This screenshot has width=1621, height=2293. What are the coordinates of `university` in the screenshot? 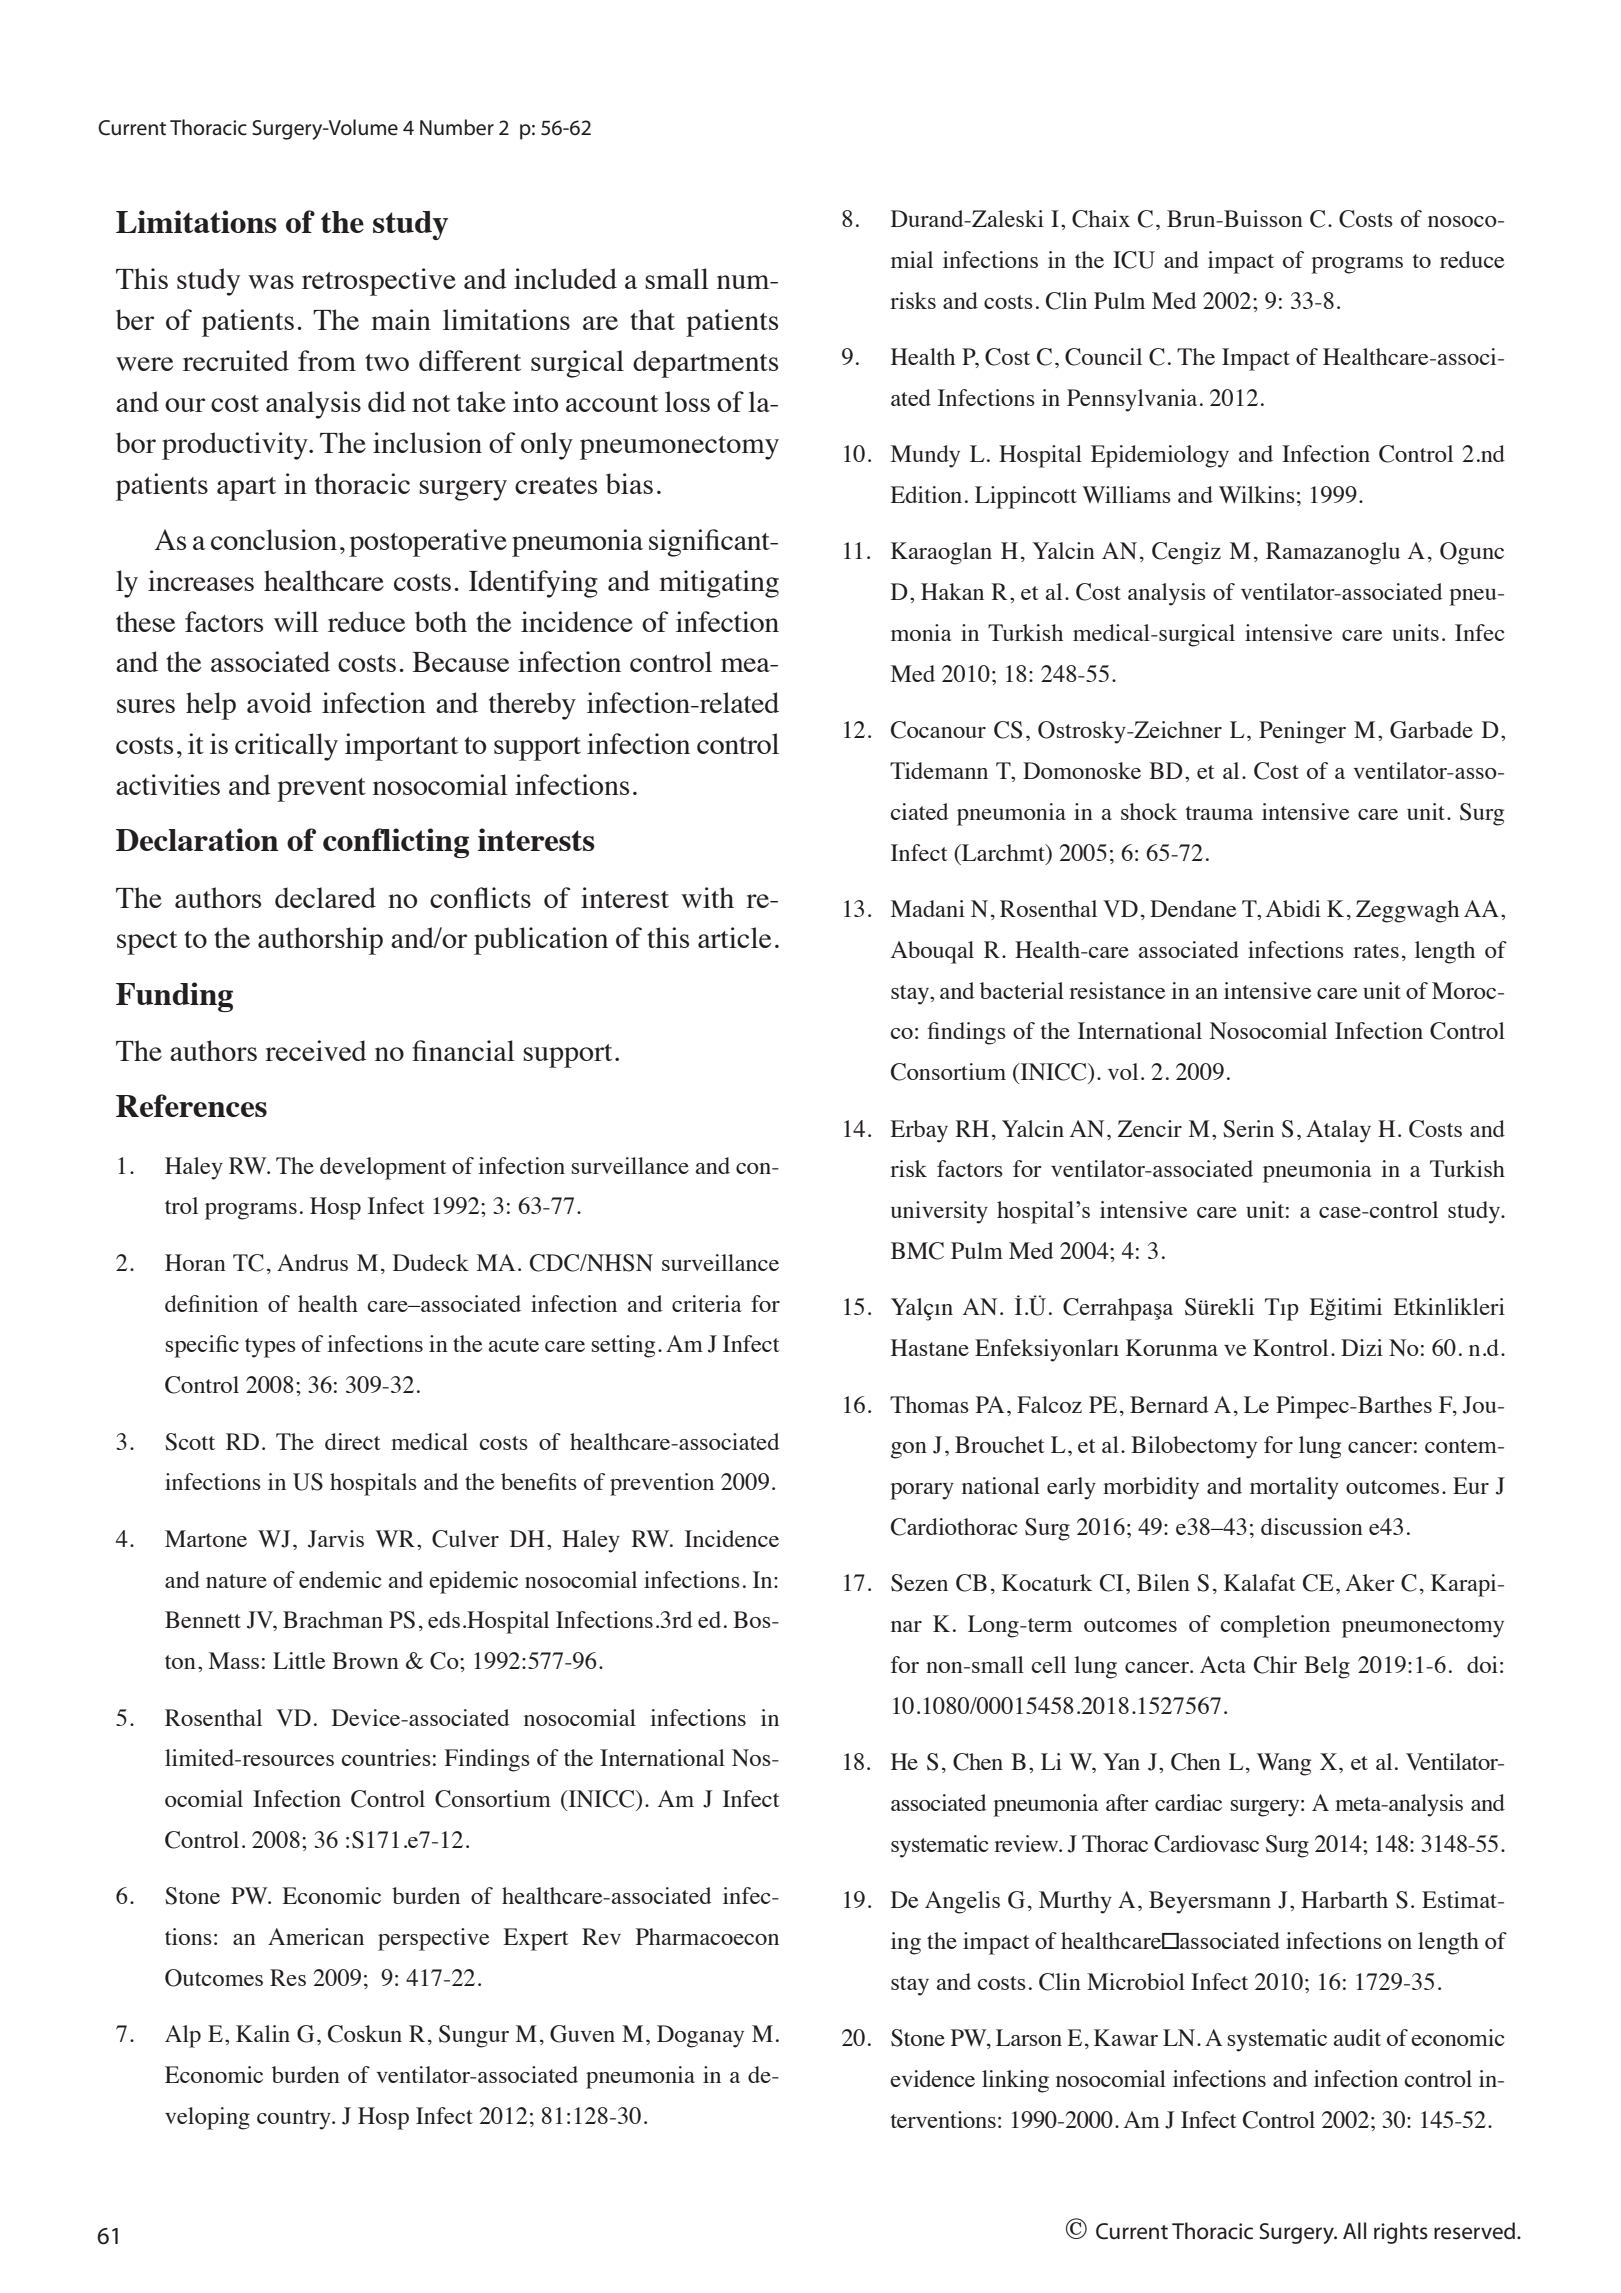 It's located at (939, 1212).
